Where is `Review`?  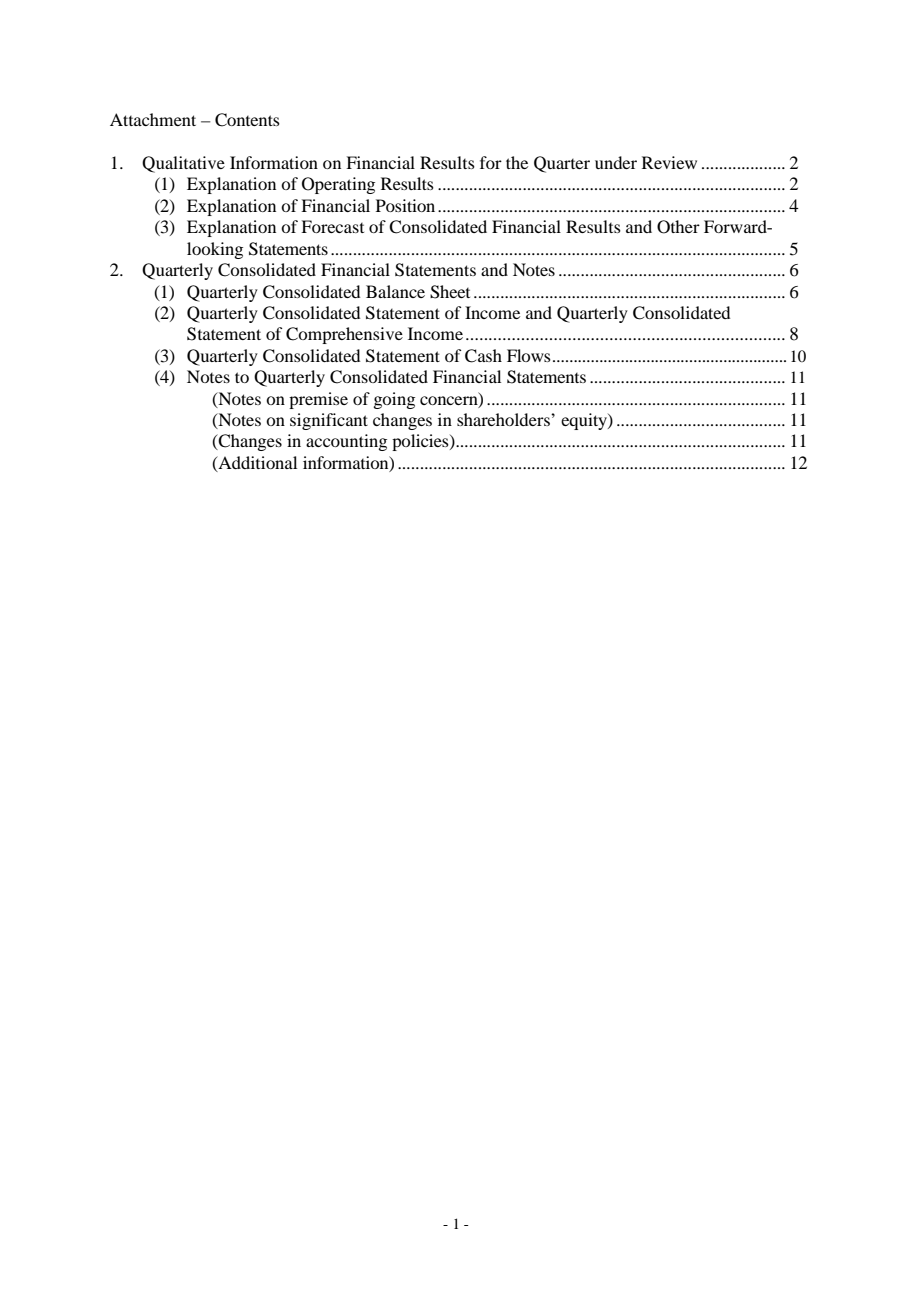 Review is located at coordinates (669, 162).
